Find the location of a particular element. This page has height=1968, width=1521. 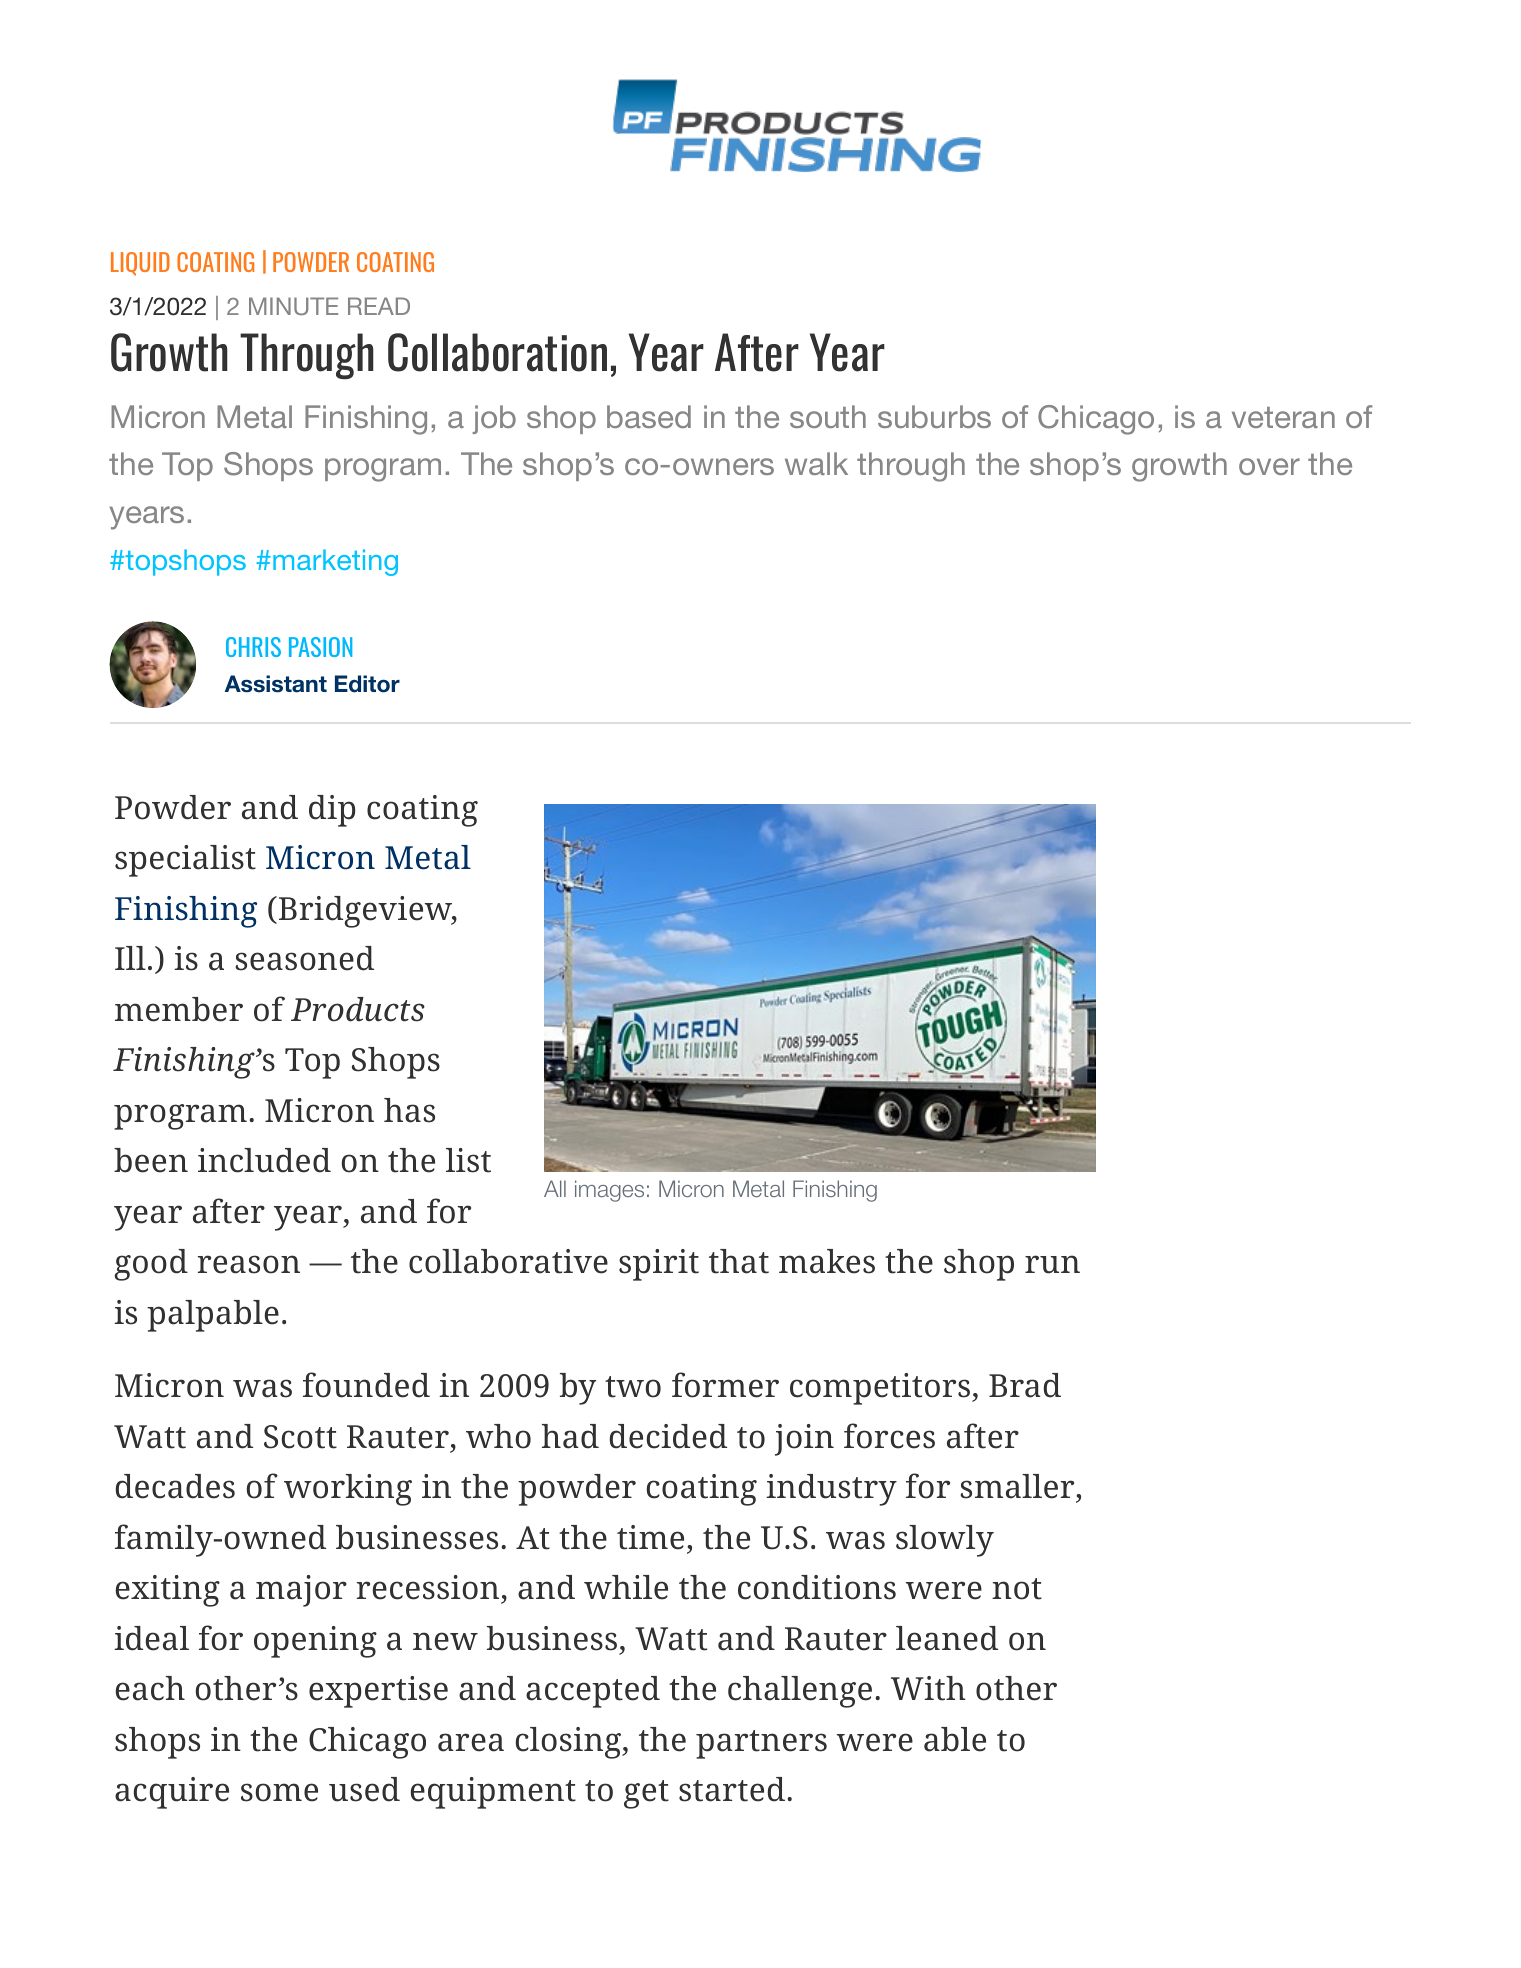

MINUTE is located at coordinates (293, 306).
